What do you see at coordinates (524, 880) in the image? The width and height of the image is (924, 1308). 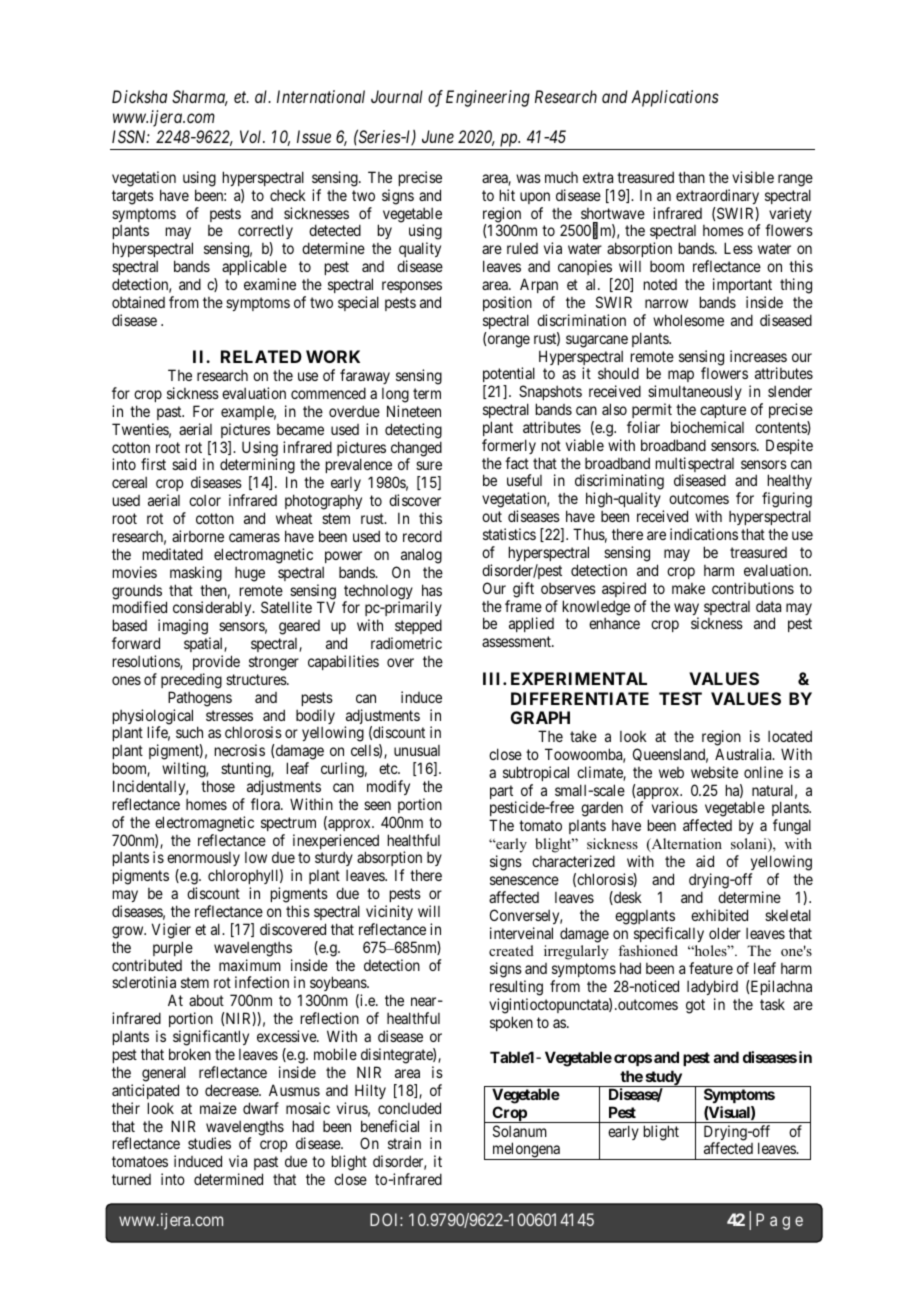 I see `senescence` at bounding box center [524, 880].
